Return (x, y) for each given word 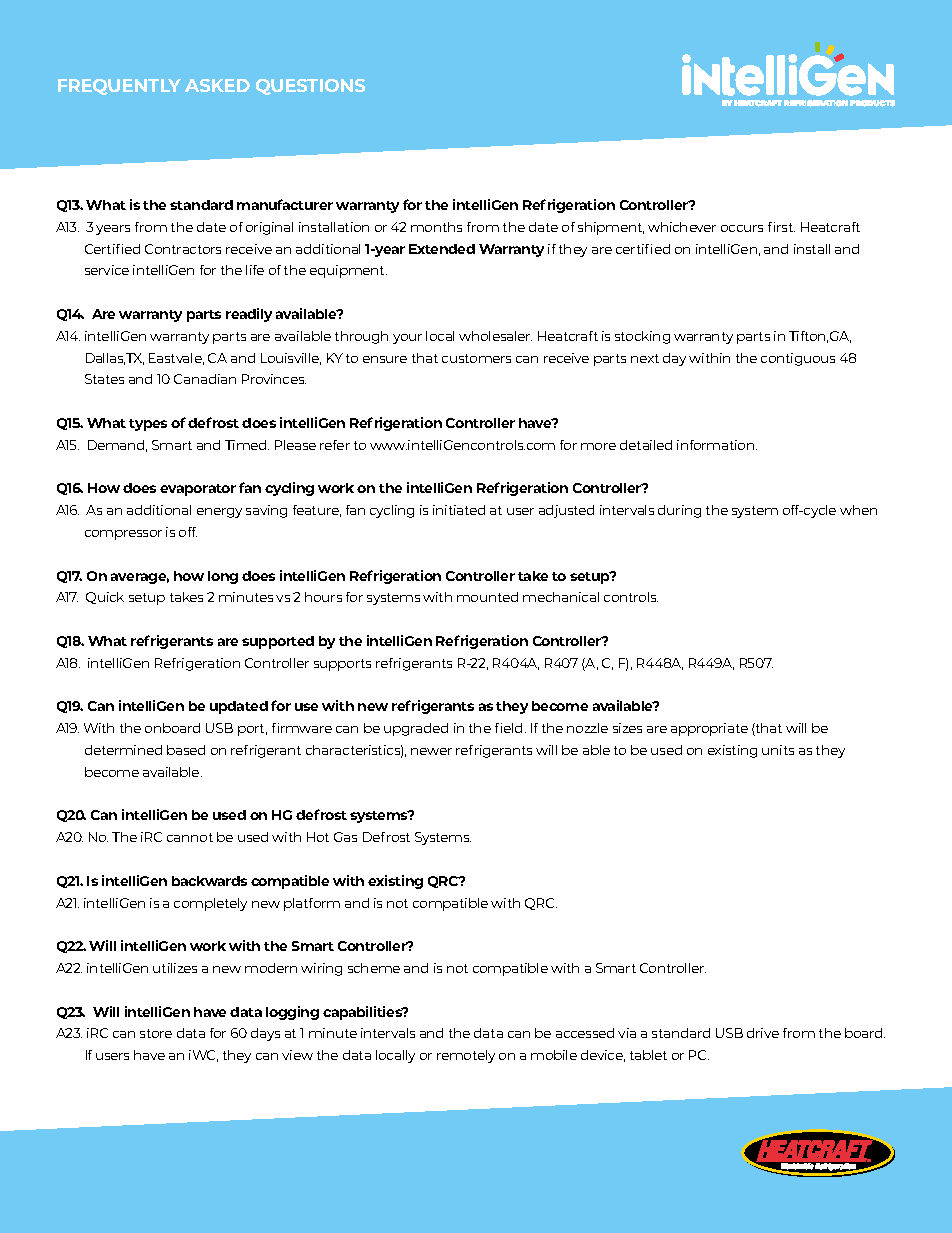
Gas (345, 837)
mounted (487, 597)
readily (249, 315)
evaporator (198, 490)
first (781, 227)
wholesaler (495, 336)
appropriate (709, 729)
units (778, 750)
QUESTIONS (310, 87)
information (717, 445)
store (156, 1033)
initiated (459, 510)
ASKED (217, 85)
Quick (105, 598)
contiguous (798, 359)
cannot (190, 837)
